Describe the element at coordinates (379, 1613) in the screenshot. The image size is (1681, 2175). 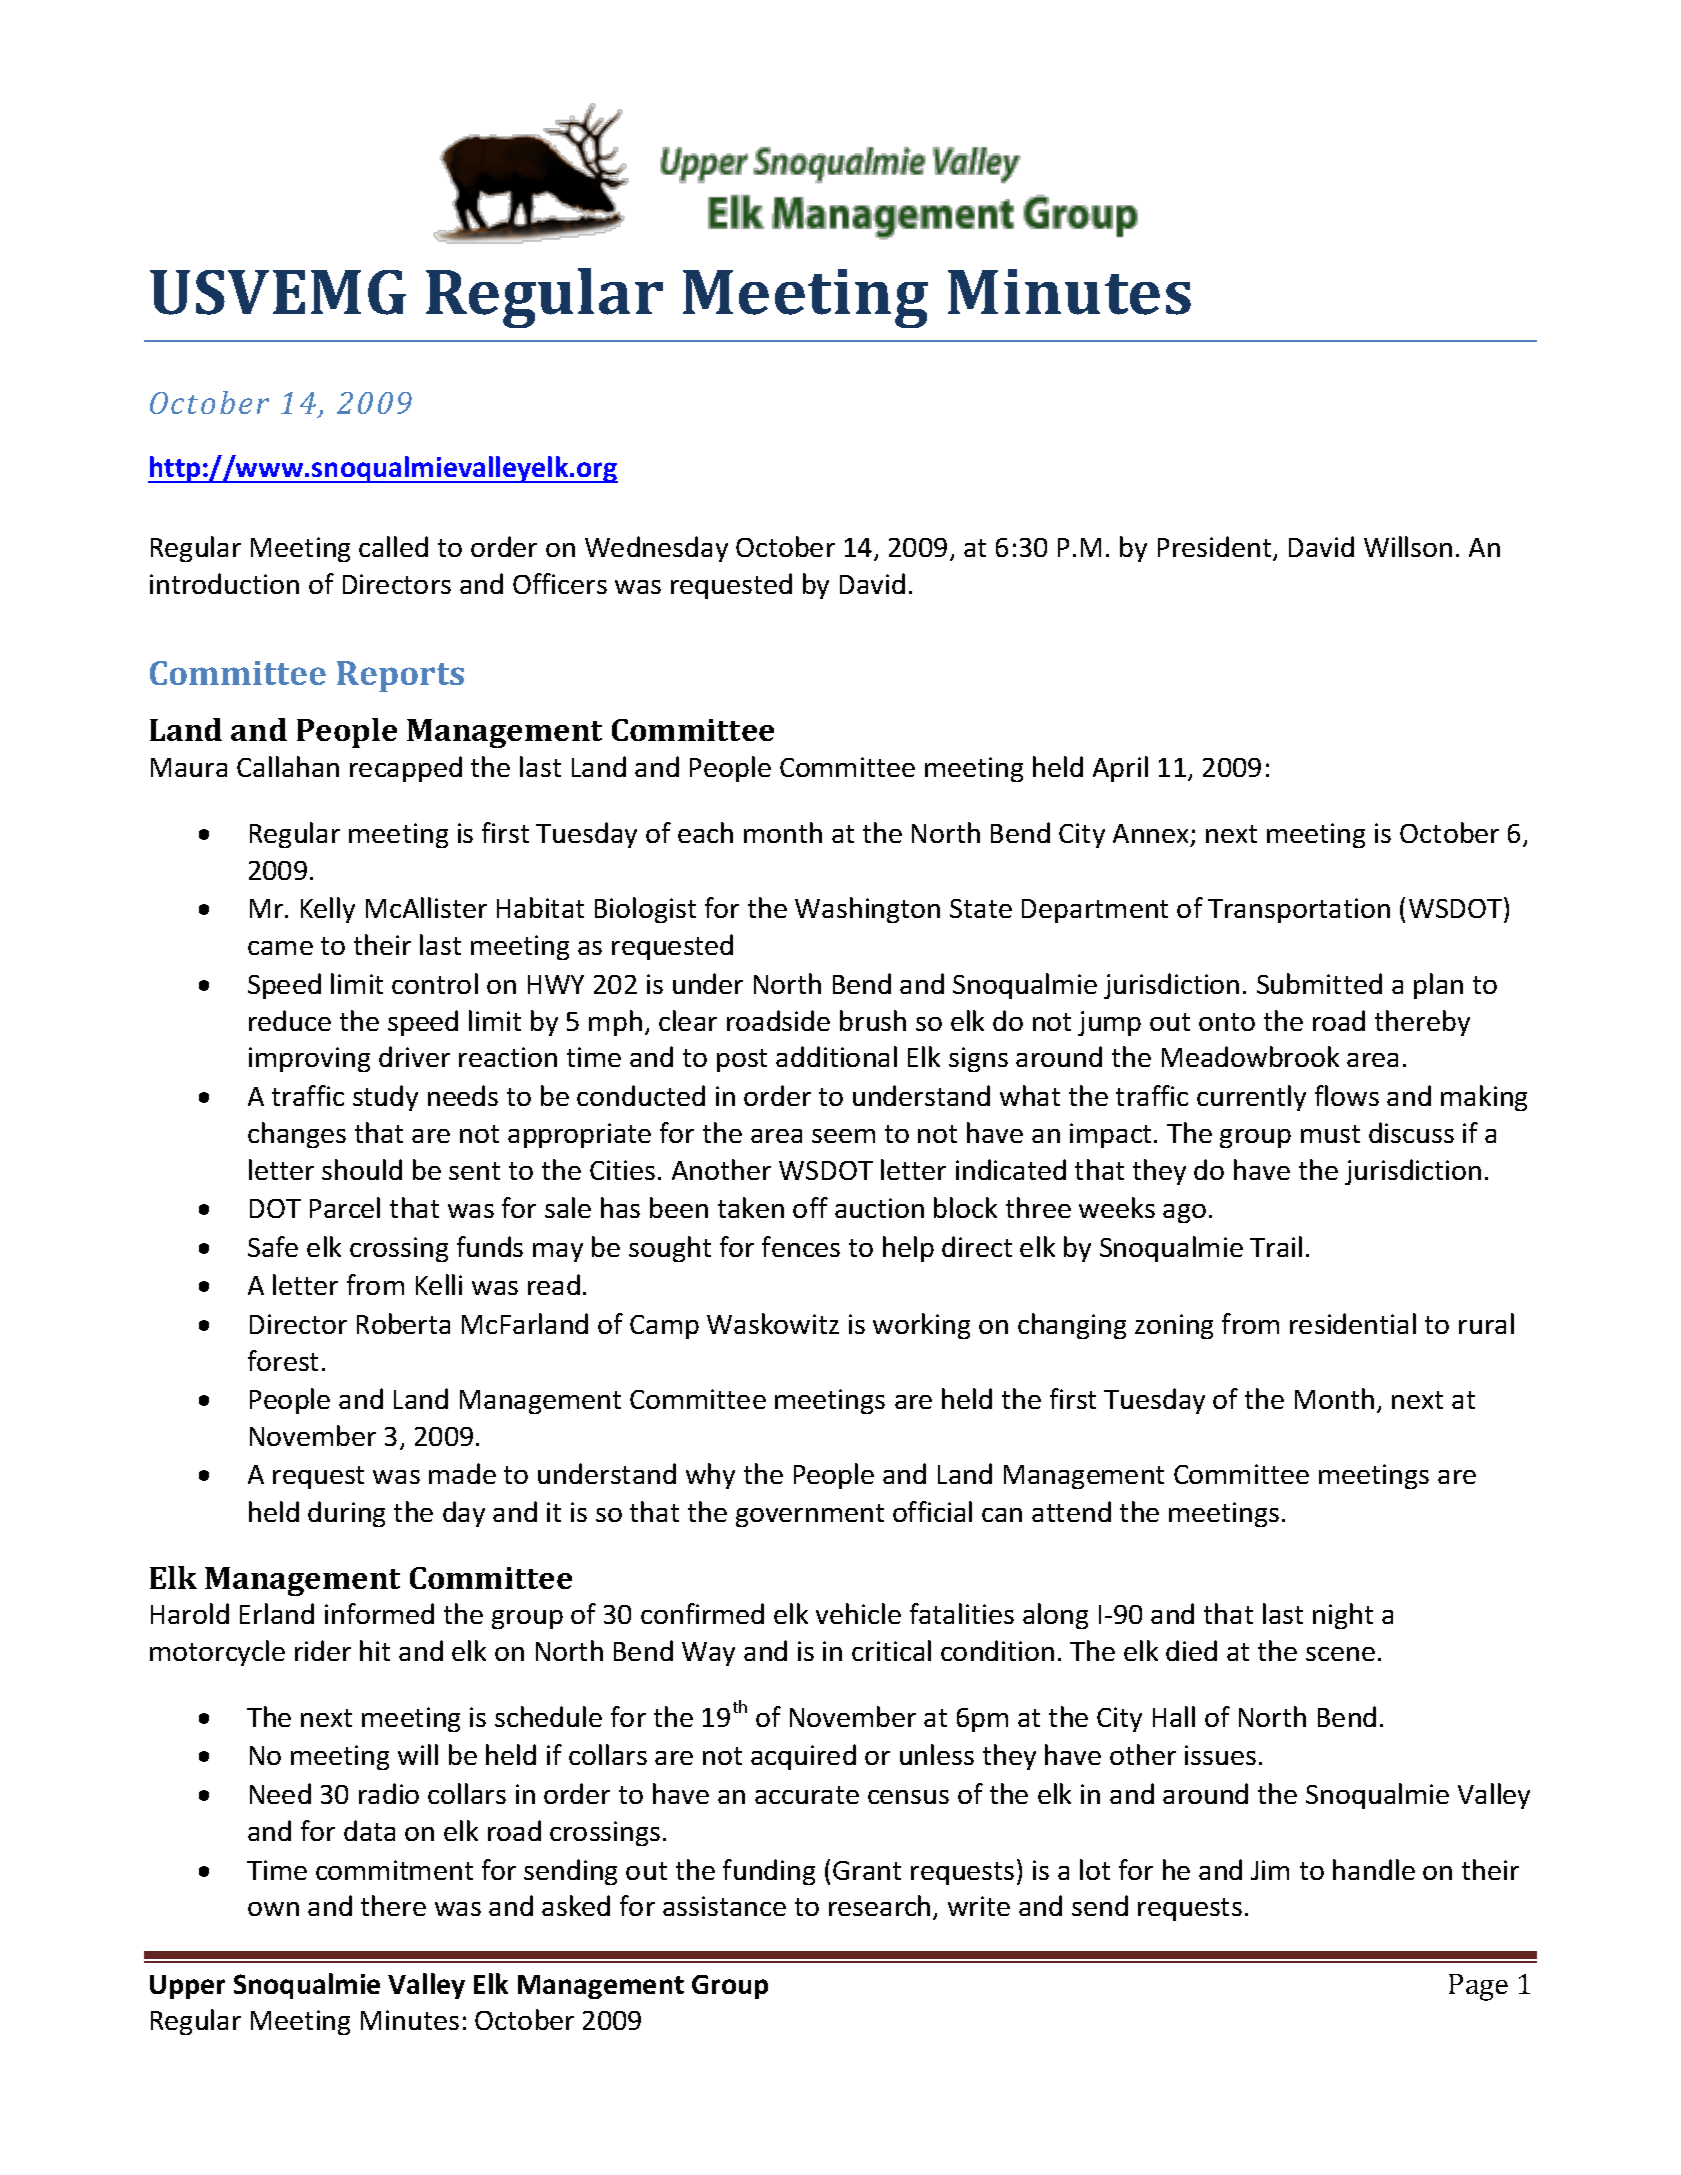
I see `informed` at that location.
